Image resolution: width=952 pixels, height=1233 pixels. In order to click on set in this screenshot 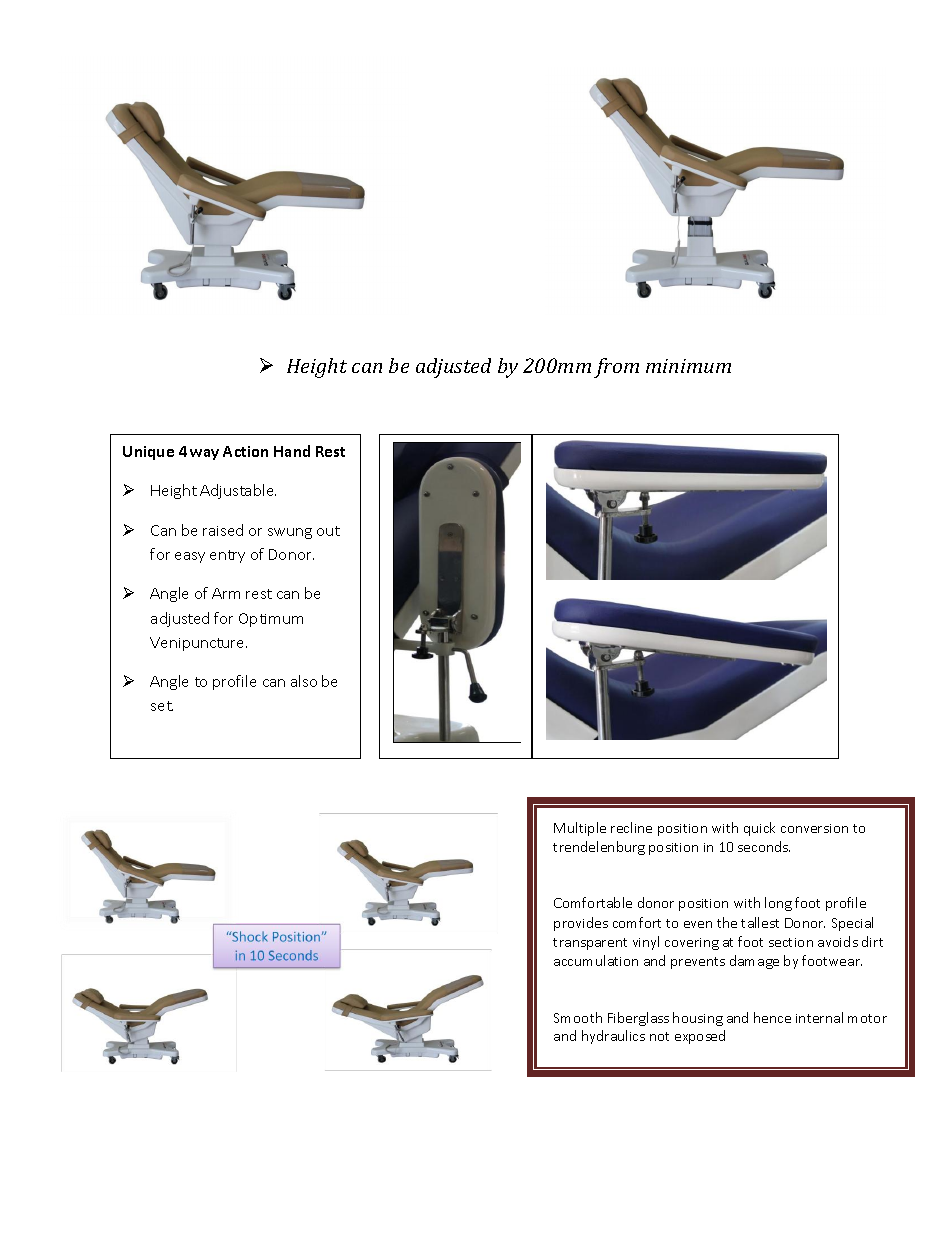, I will do `click(162, 706)`.
